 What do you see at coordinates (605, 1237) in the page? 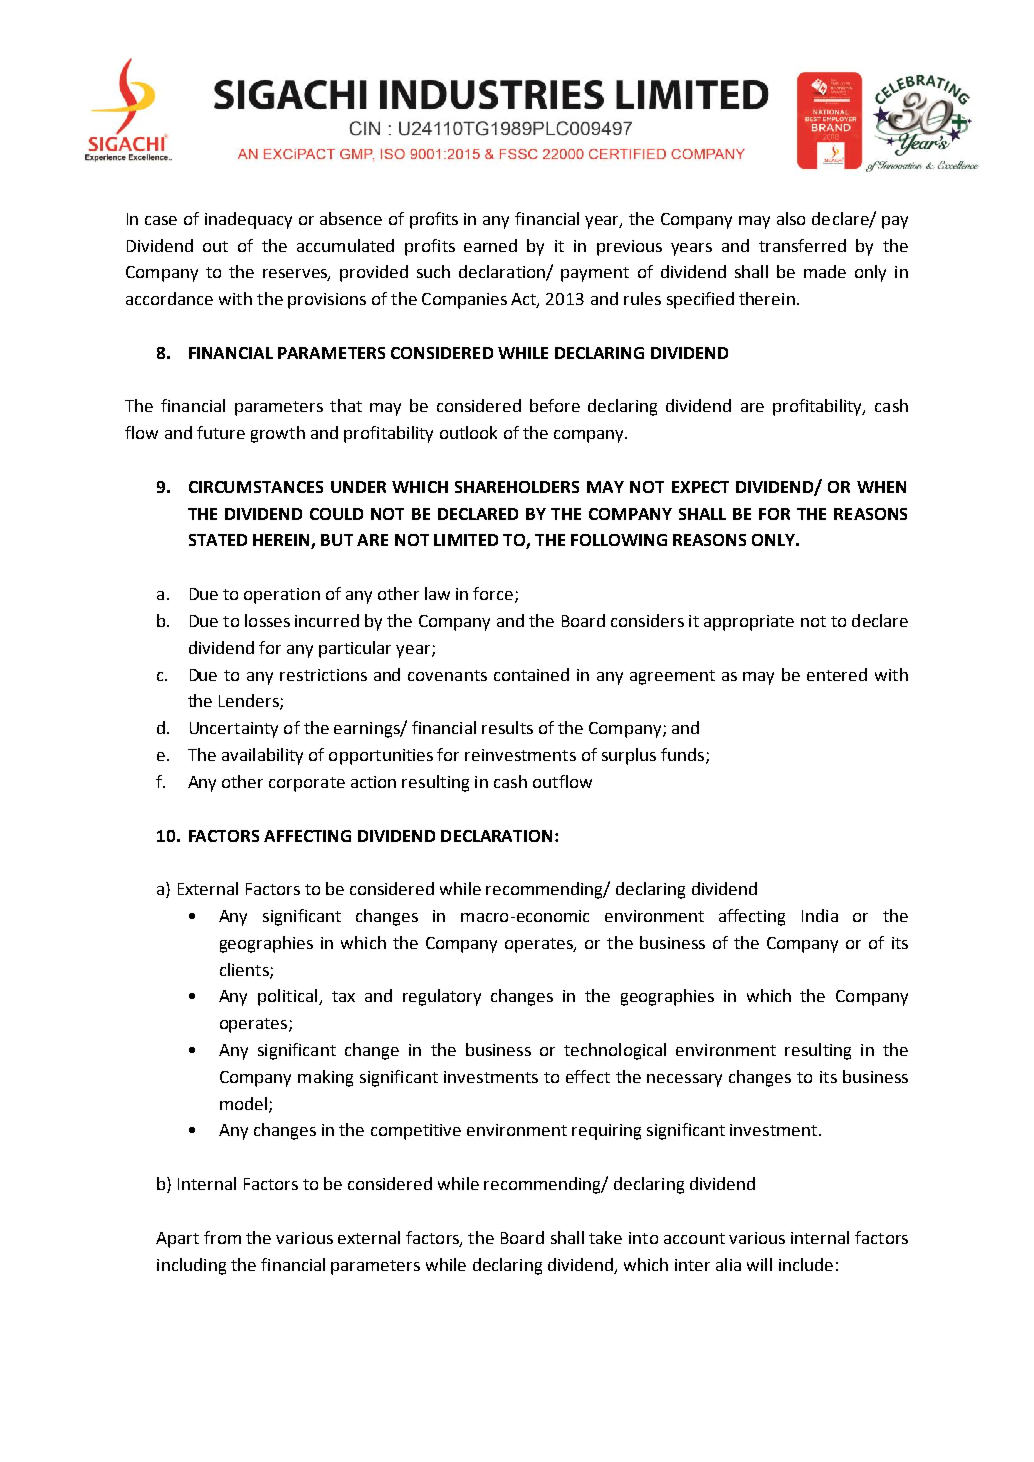
I see `take` at bounding box center [605, 1237].
